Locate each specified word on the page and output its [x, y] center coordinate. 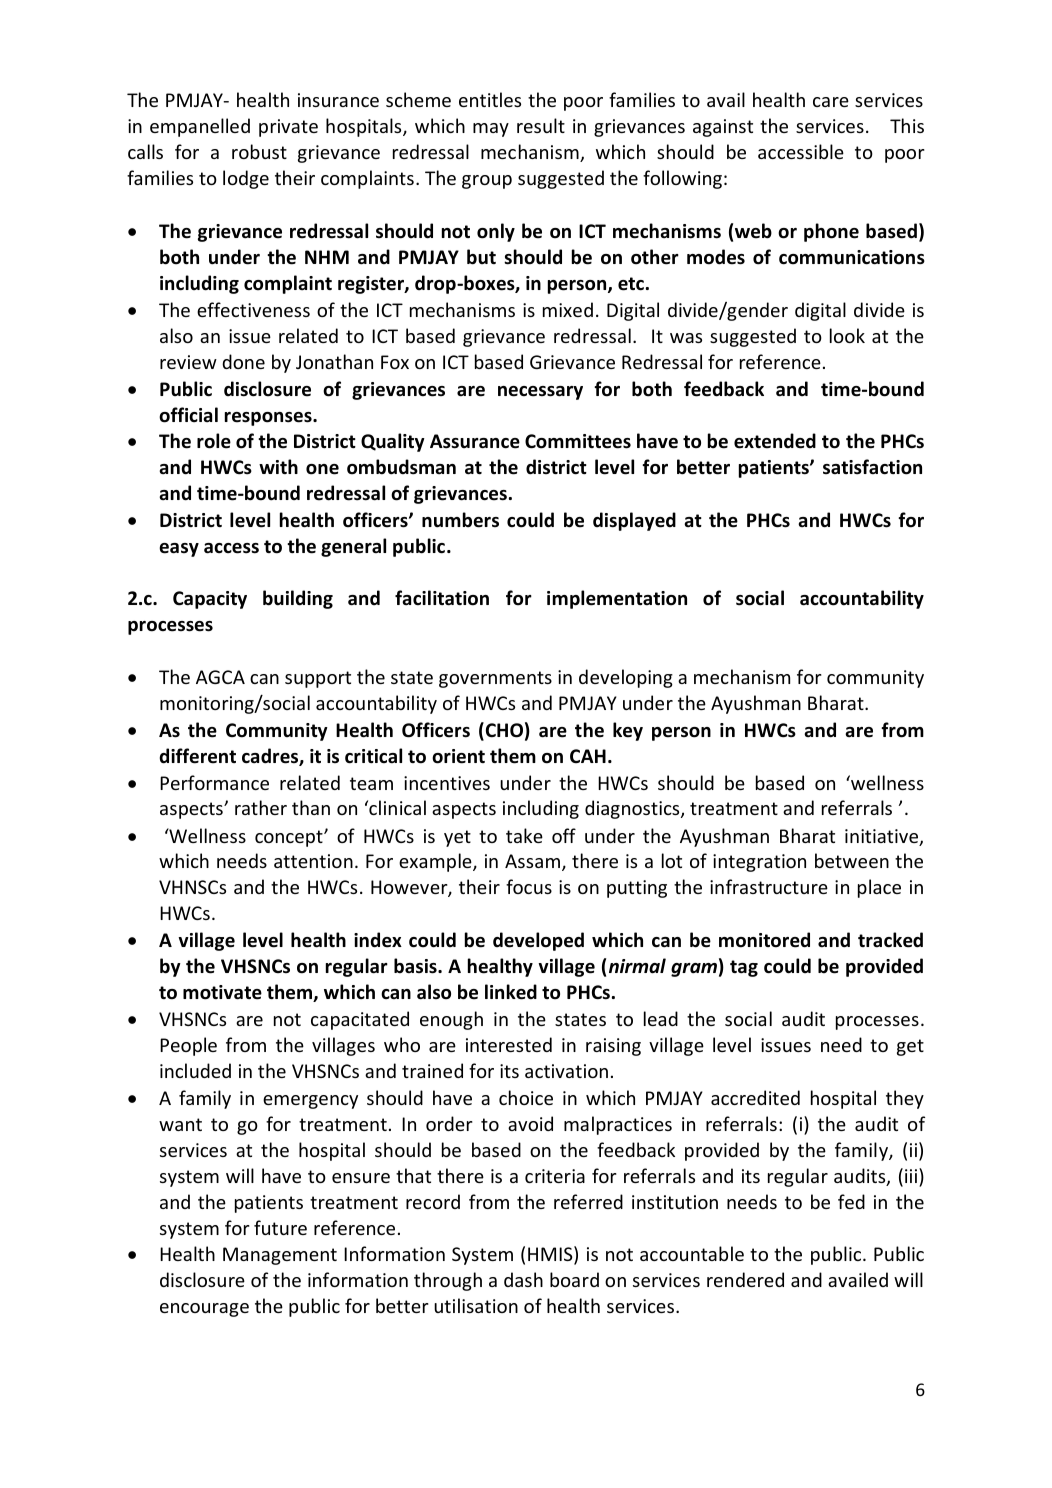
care [831, 102]
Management [280, 1256]
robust [259, 151]
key [628, 731]
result [541, 125]
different [197, 756]
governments [495, 679]
